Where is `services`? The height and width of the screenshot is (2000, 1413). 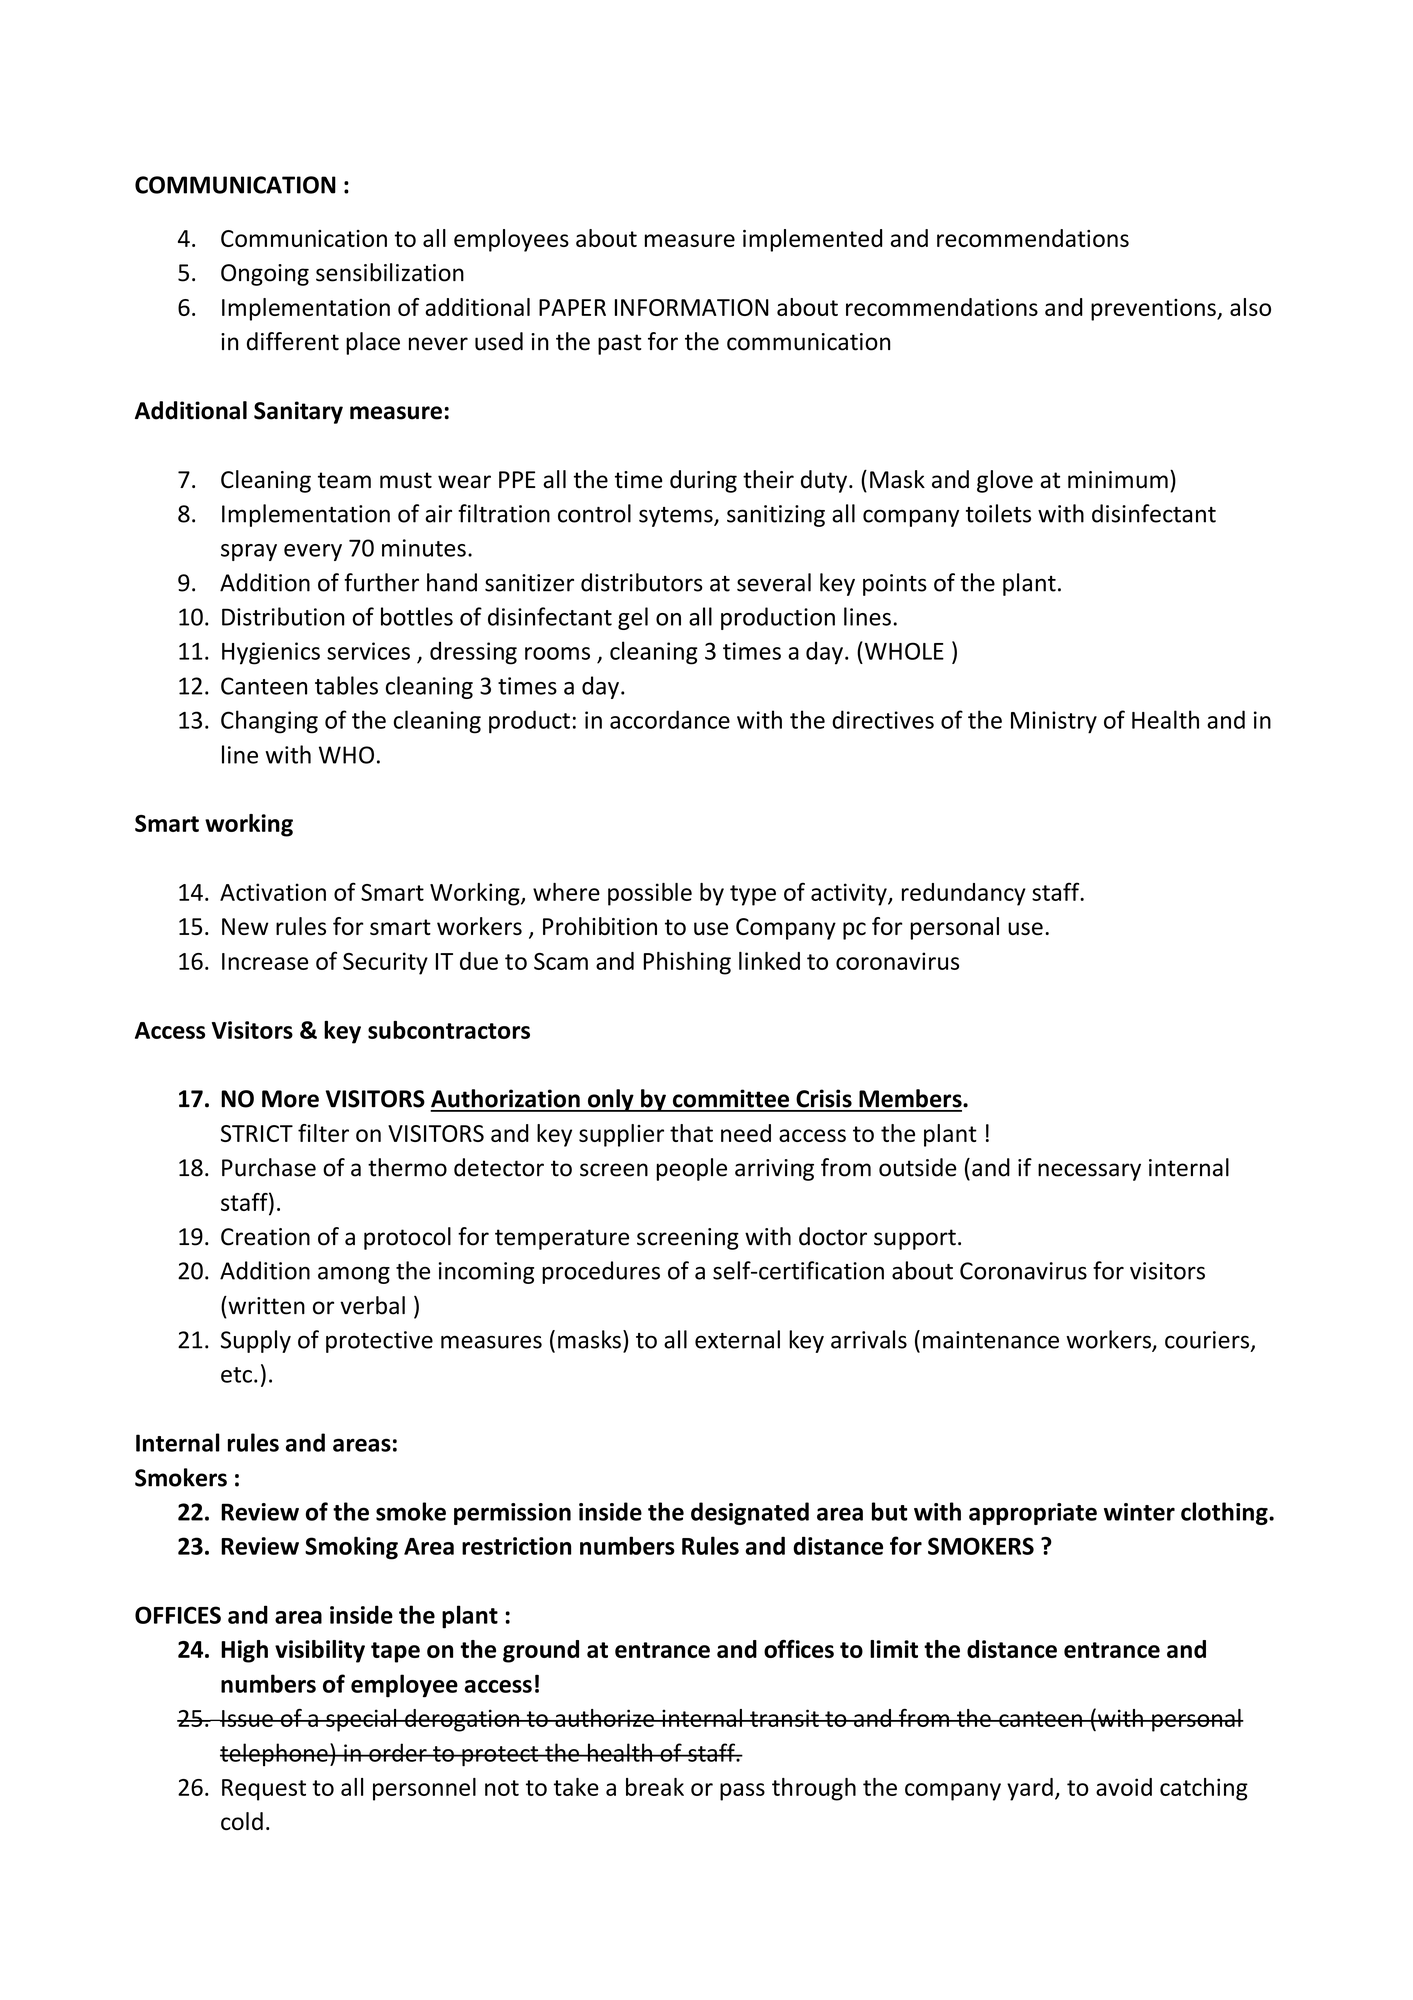 services is located at coordinates (368, 651).
